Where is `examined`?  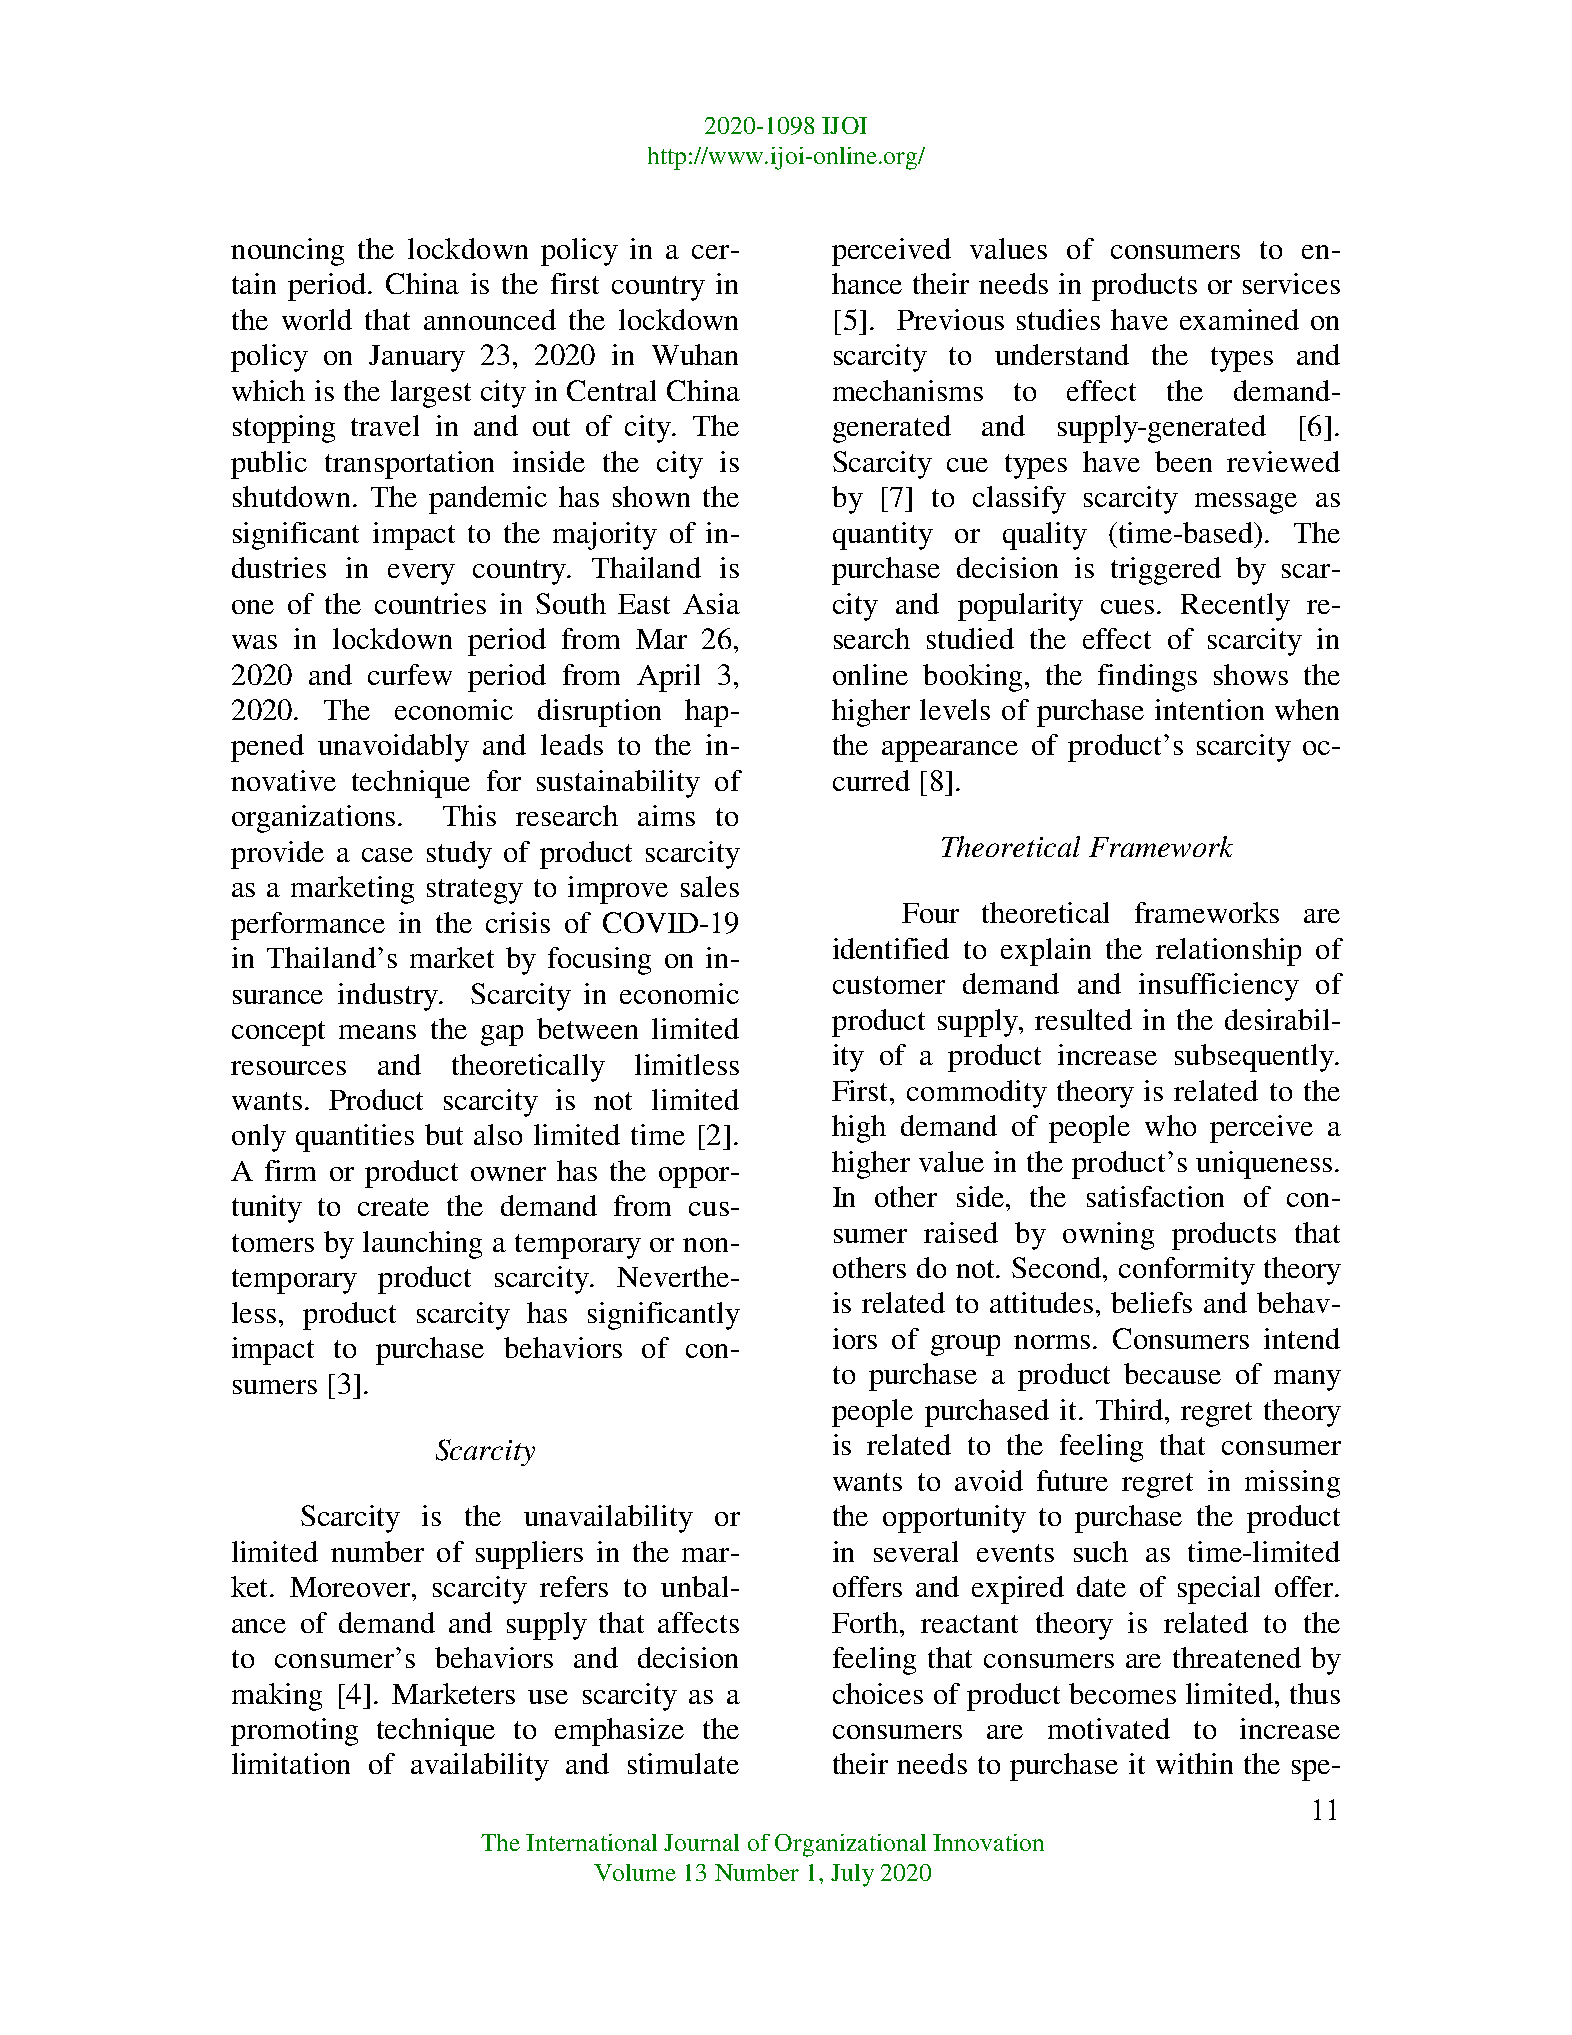
examined is located at coordinates (1239, 319).
